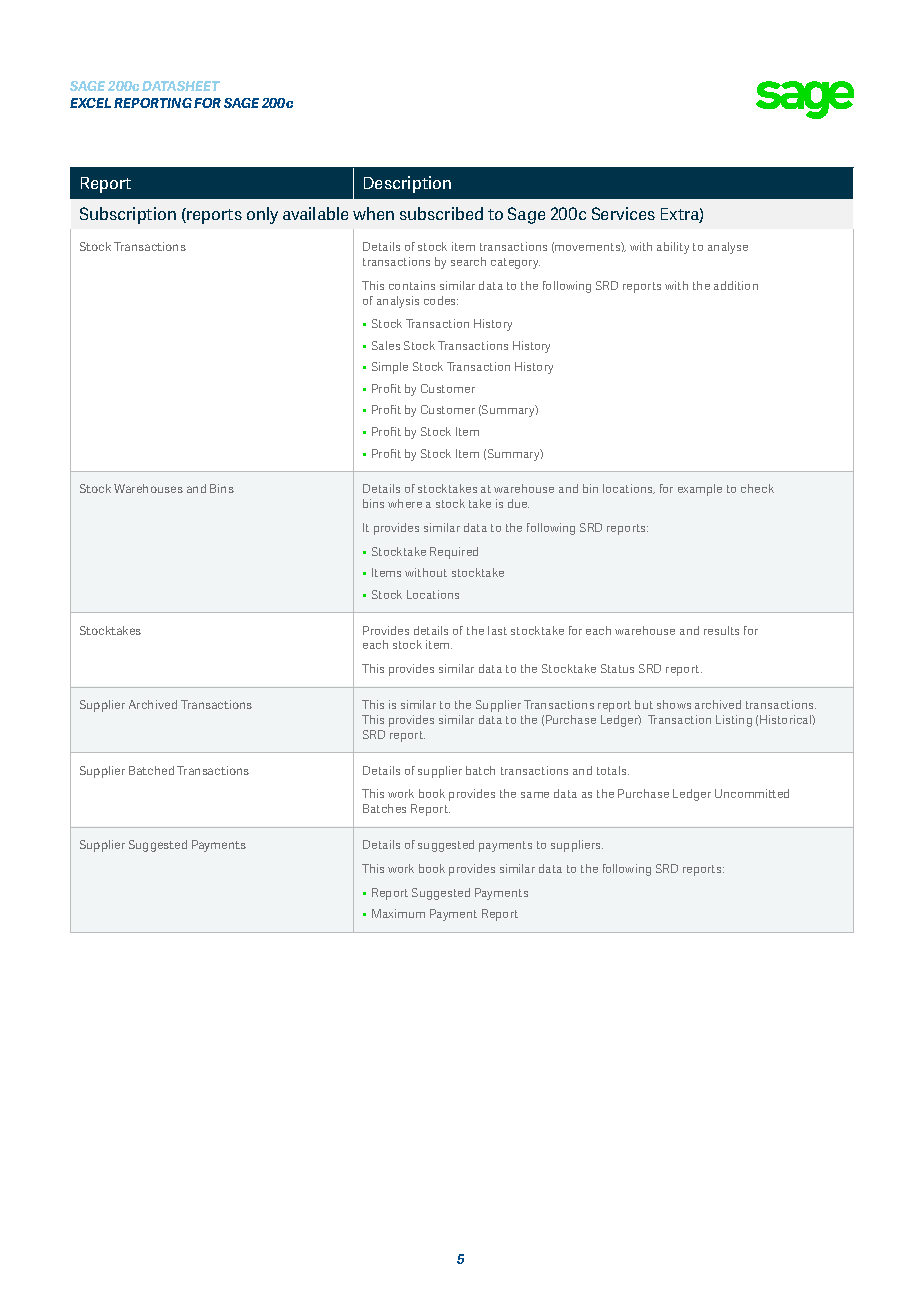 The image size is (924, 1308). What do you see at coordinates (454, 553) in the page?
I see `Required` at bounding box center [454, 553].
